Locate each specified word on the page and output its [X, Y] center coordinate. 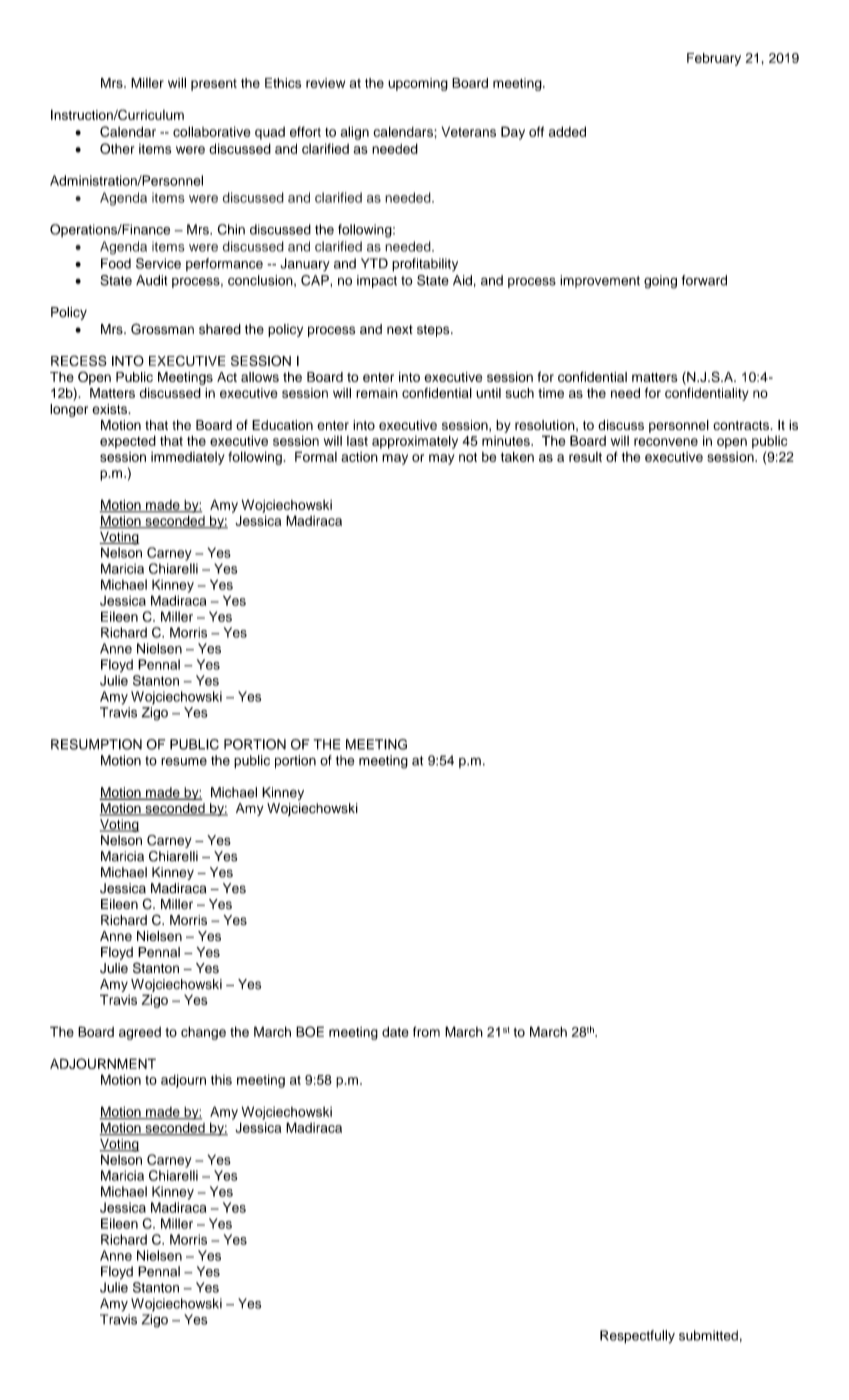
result [585, 457]
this [221, 1080]
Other [117, 148]
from [426, 1031]
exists [111, 409]
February [714, 59]
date [395, 1032]
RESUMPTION [96, 744]
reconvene [666, 442]
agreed [140, 1033]
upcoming [418, 84]
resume [184, 761]
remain [377, 393]
